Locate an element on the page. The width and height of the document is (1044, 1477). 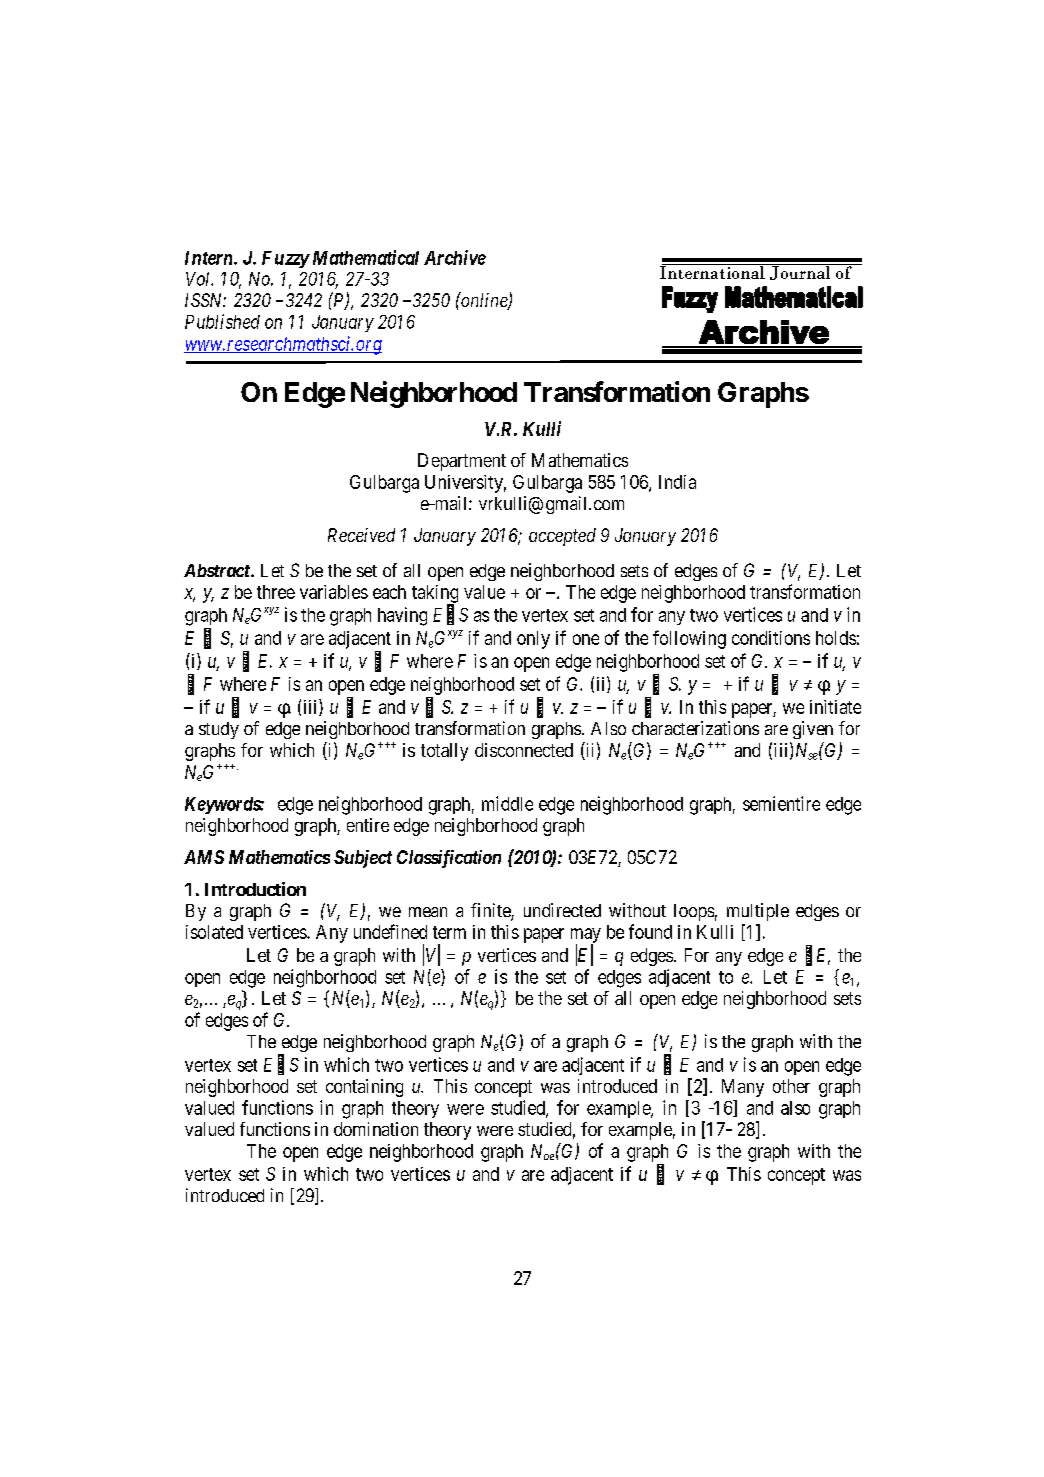
only is located at coordinates (533, 640).
